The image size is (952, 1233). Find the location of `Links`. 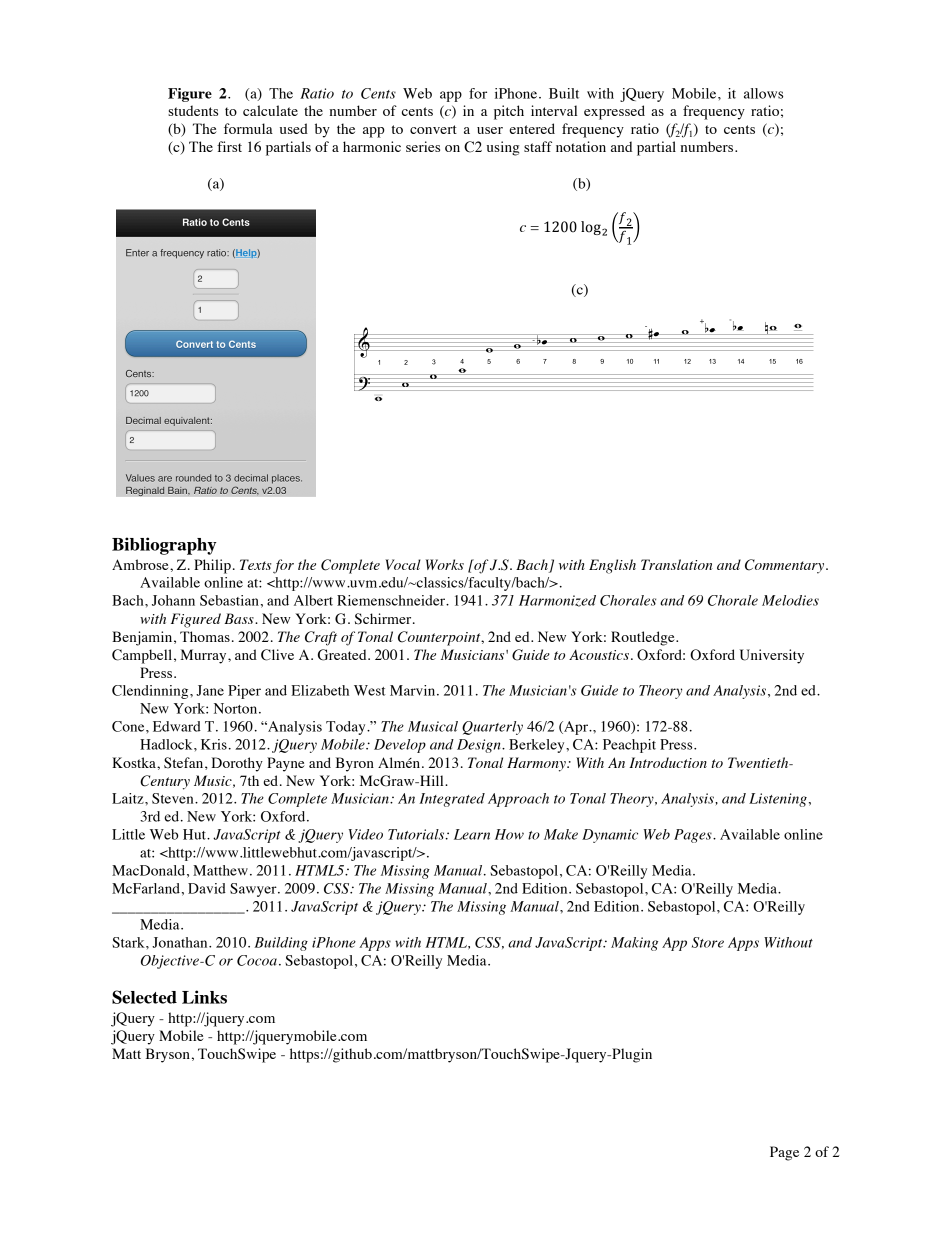

Links is located at coordinates (204, 997).
